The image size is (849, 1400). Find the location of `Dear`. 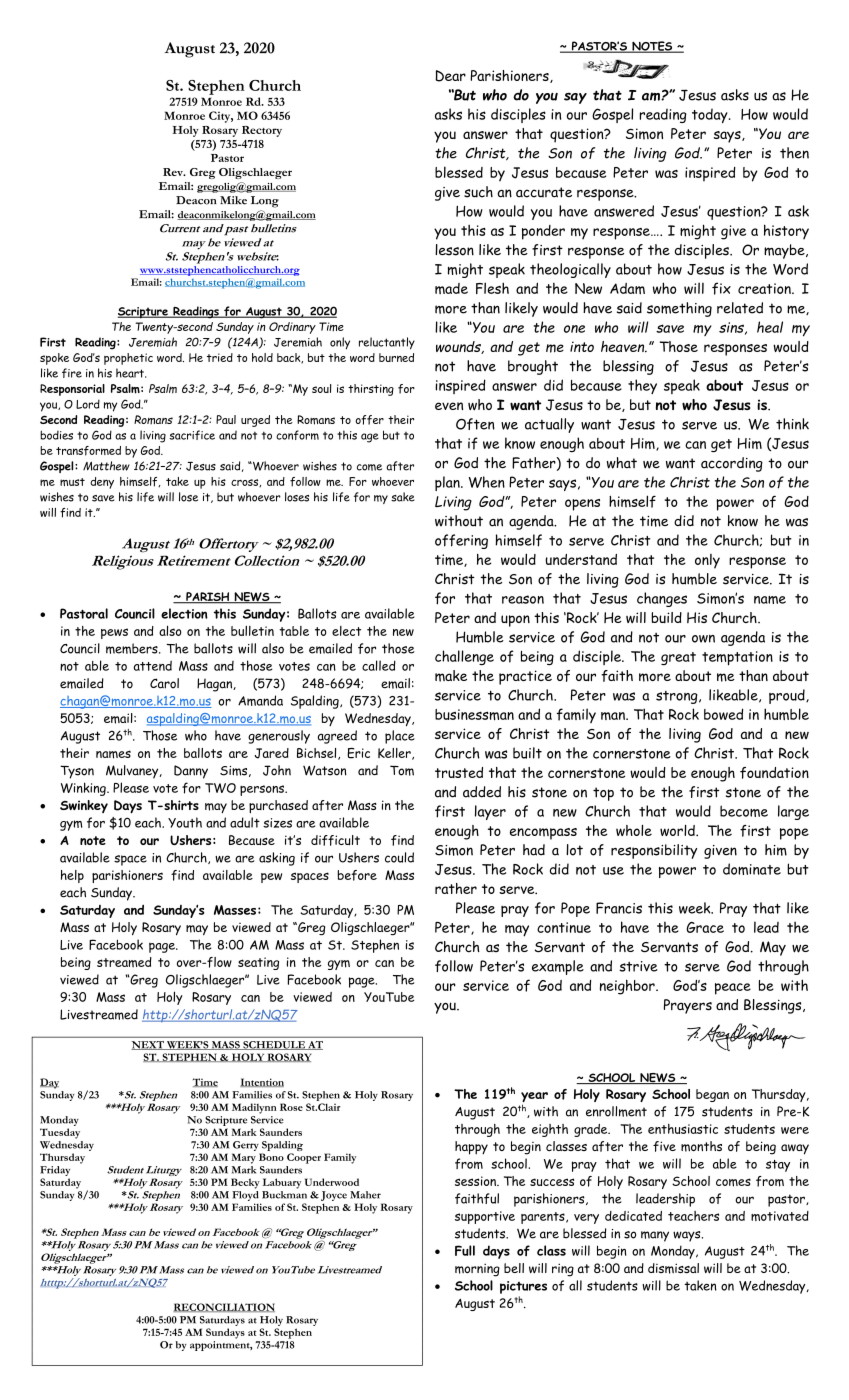

Dear is located at coordinates (450, 76).
